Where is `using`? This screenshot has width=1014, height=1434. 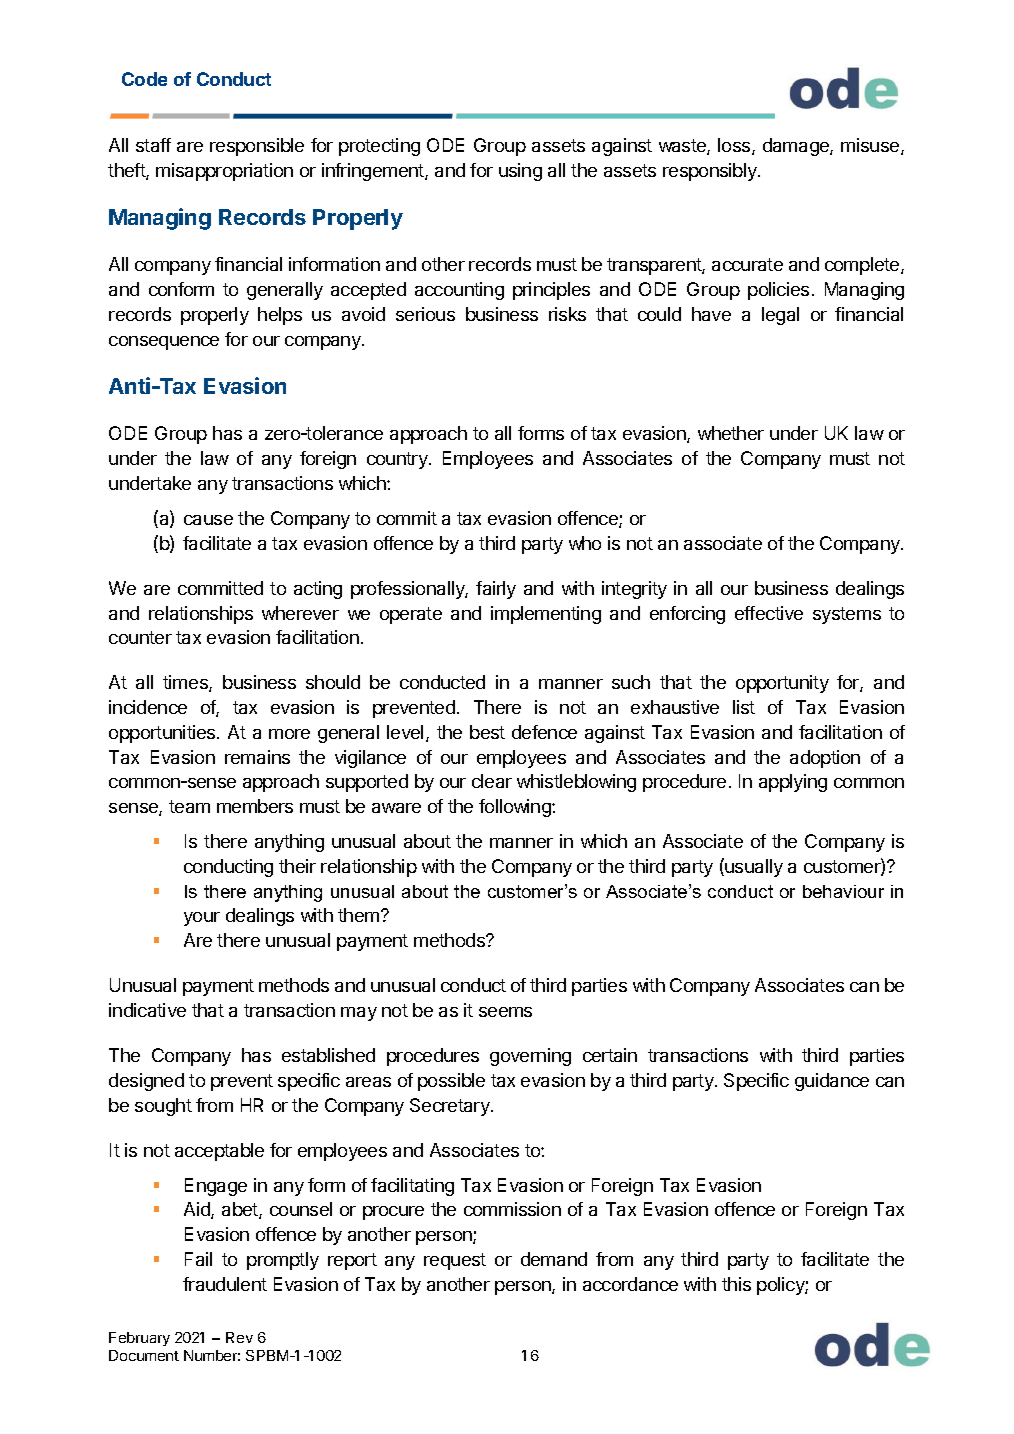
using is located at coordinates (520, 172).
